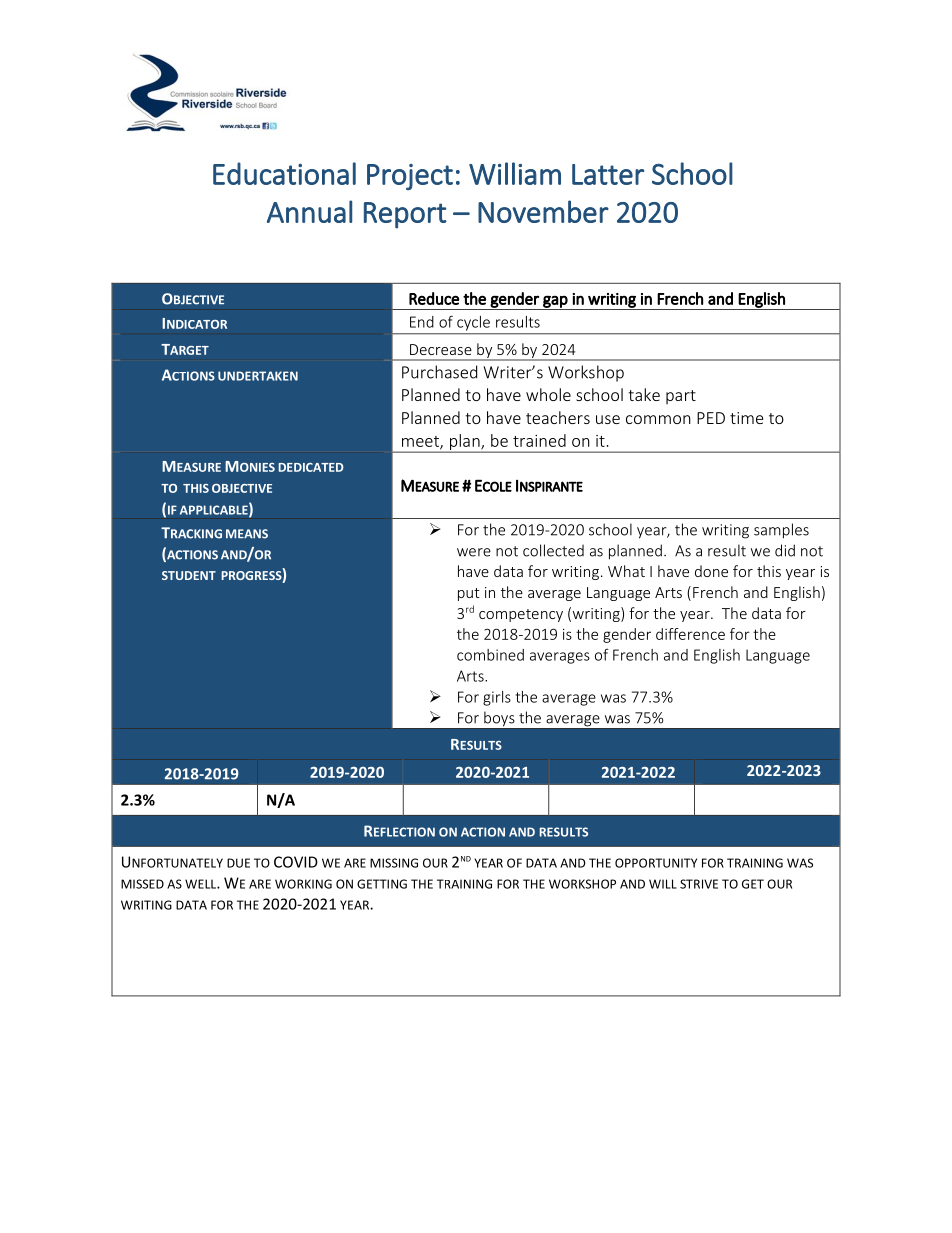 The image size is (952, 1233). Describe the element at coordinates (608, 174) in the document. I see `Latter` at that location.
